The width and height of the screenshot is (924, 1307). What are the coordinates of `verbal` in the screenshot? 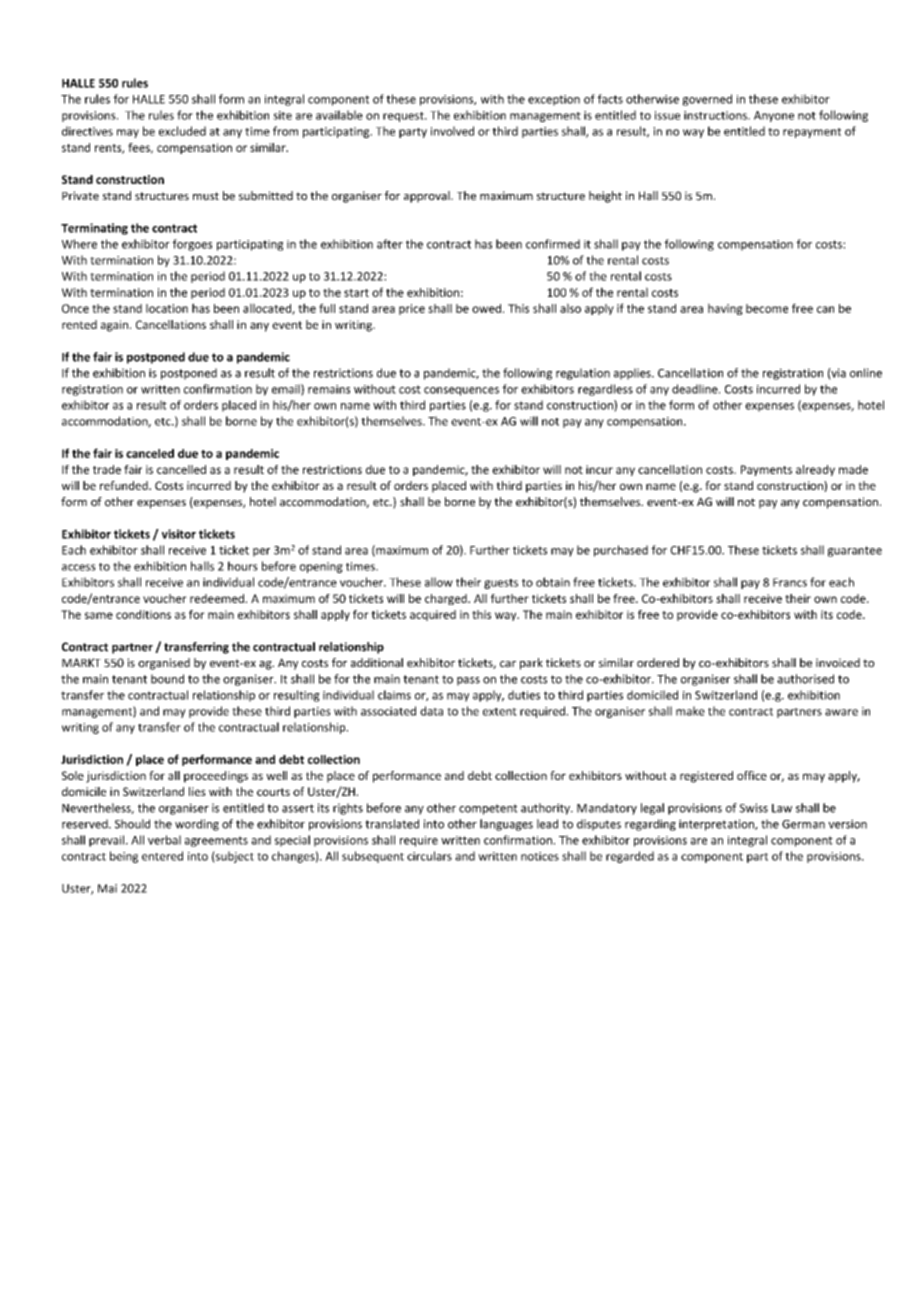 It's located at (164, 840).
